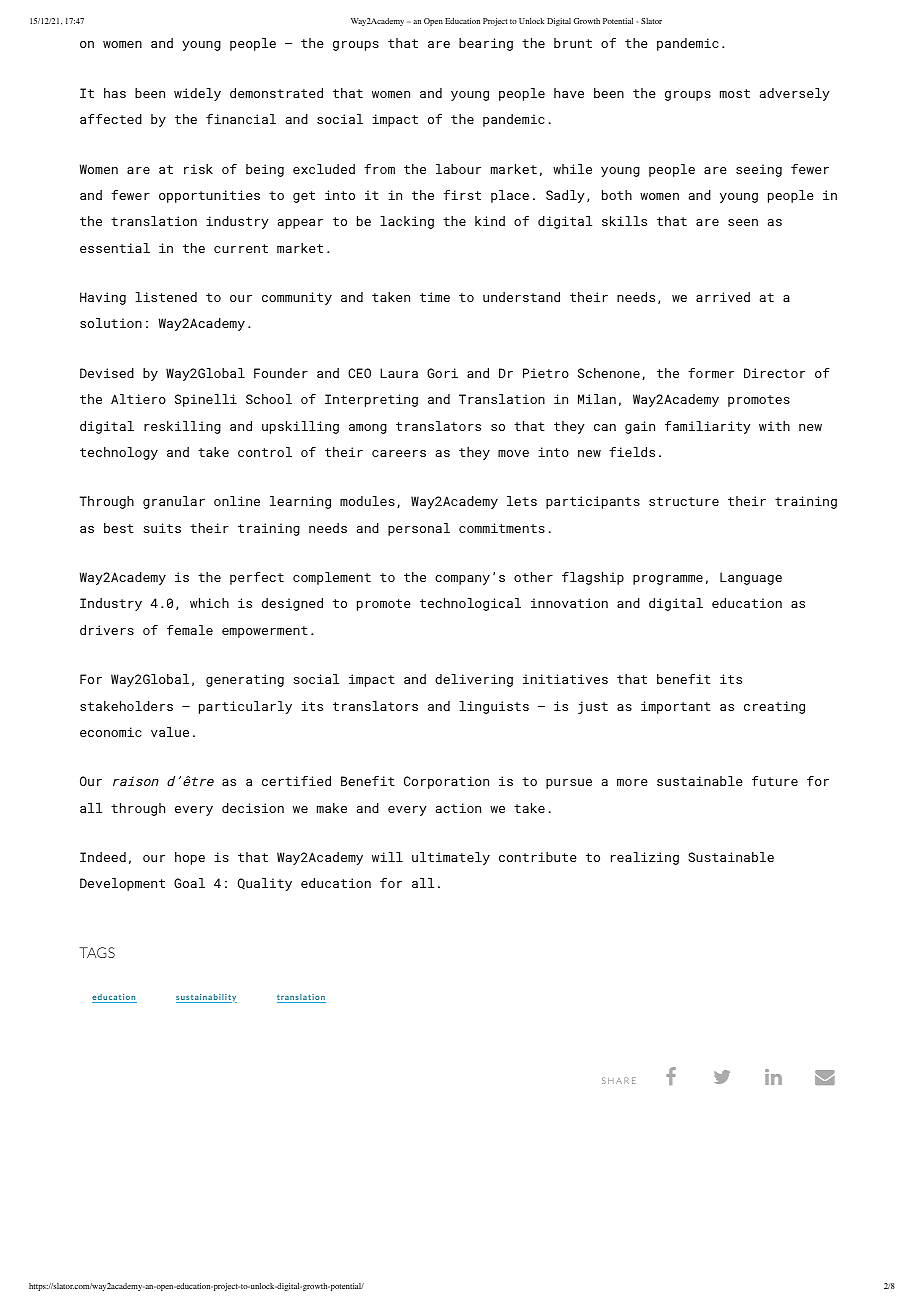 This screenshot has width=924, height=1308. Describe the element at coordinates (735, 93) in the screenshot. I see `most` at that location.
